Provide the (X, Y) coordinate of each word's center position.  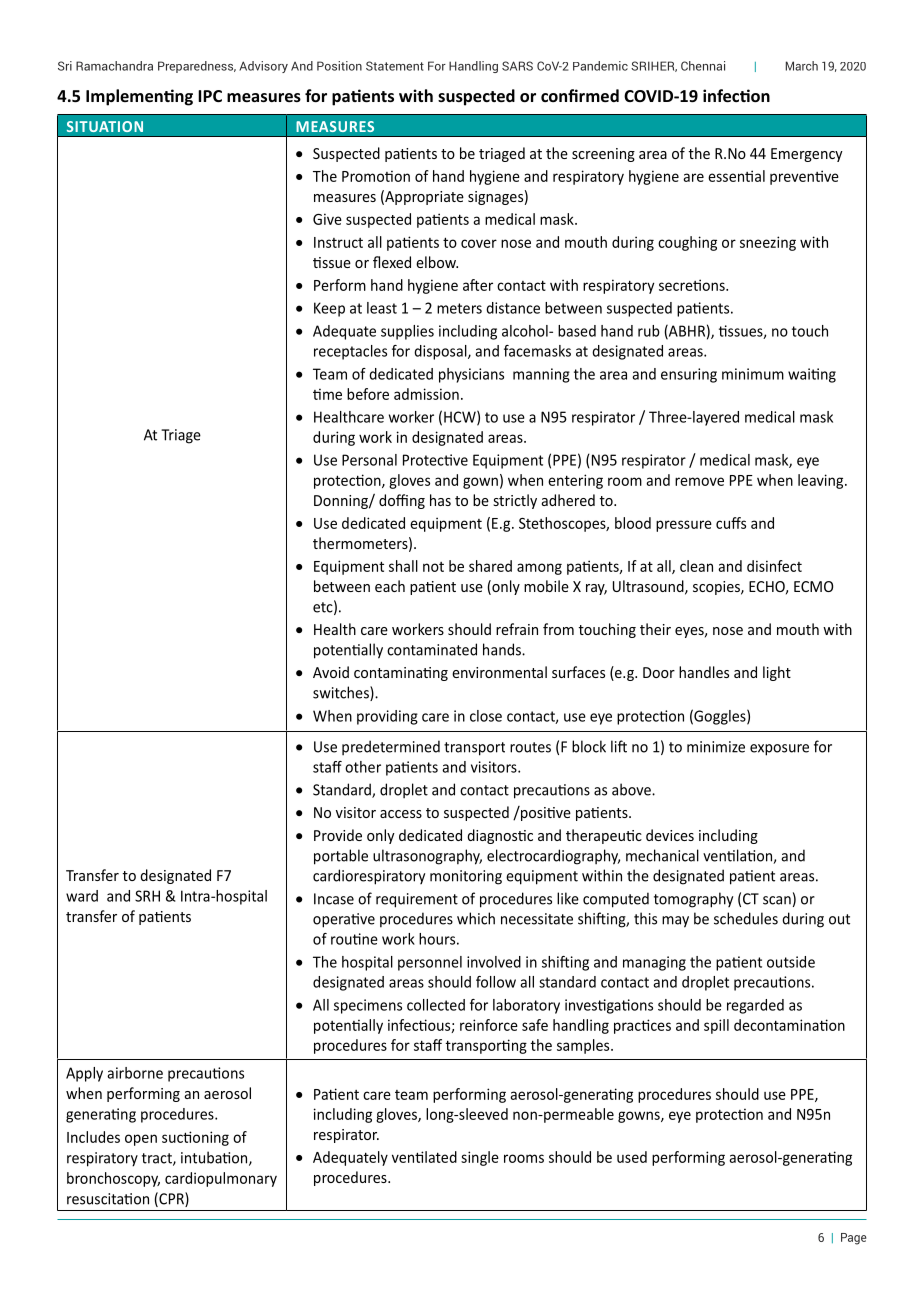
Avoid (331, 672)
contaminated (432, 649)
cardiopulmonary (221, 1179)
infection (736, 95)
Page (853, 1239)
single (480, 1158)
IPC (210, 96)
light (777, 673)
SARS (517, 66)
